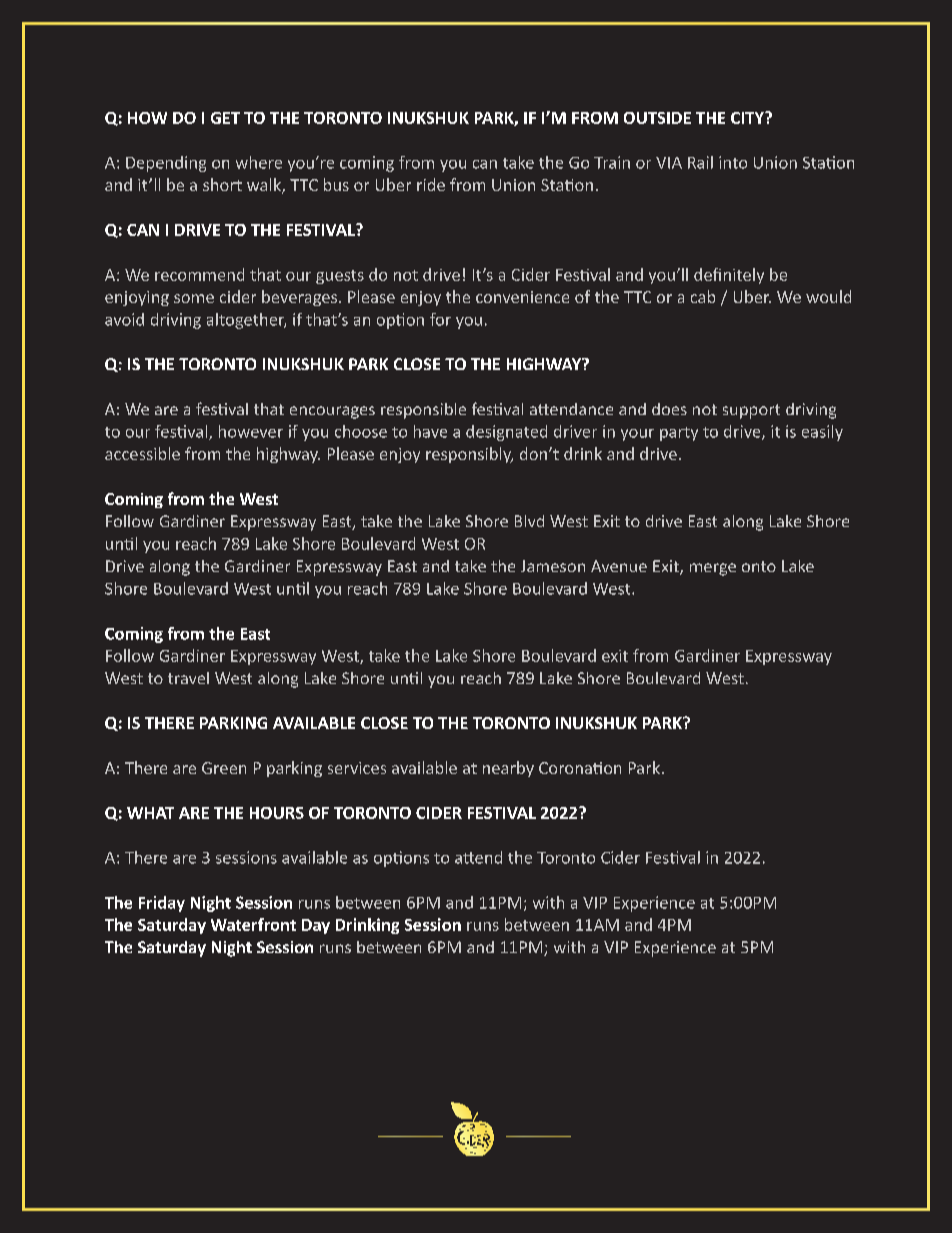 The image size is (952, 1233). What do you see at coordinates (431, 184) in the screenshot?
I see `ride` at bounding box center [431, 184].
